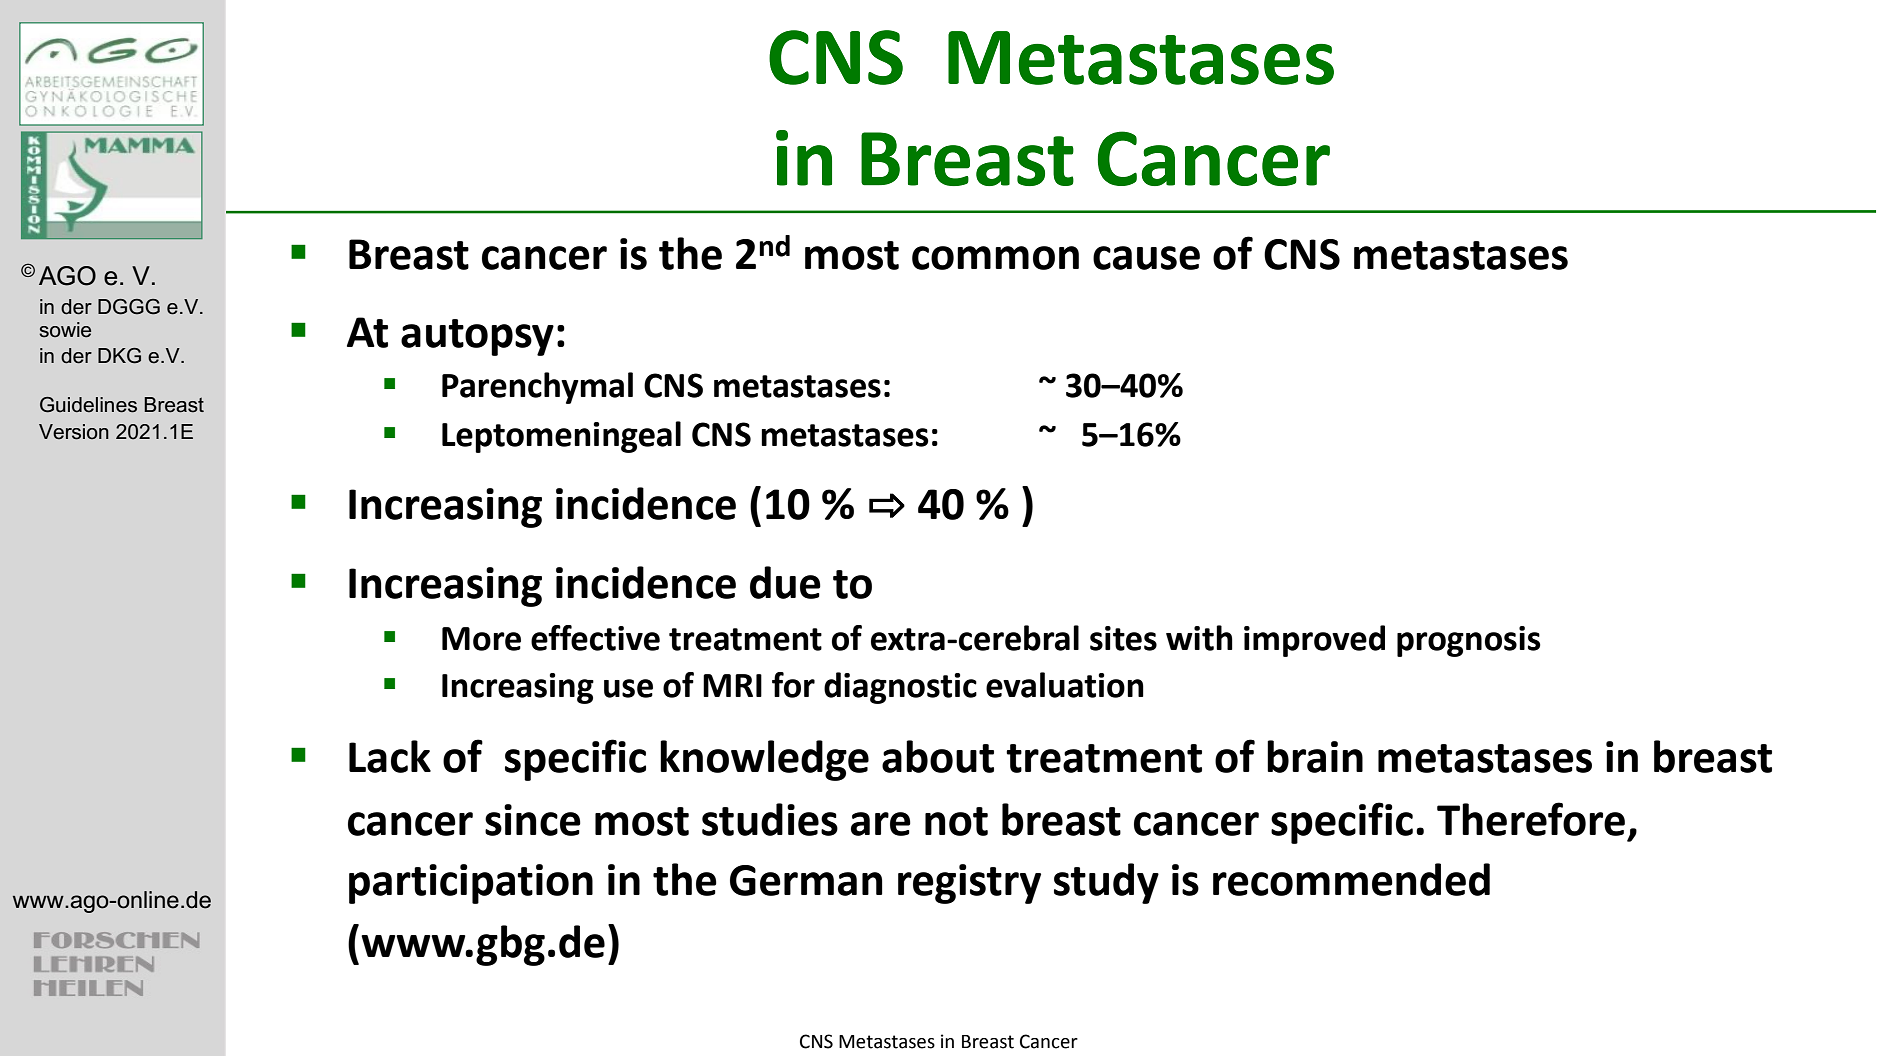  Describe the element at coordinates (995, 258) in the screenshot. I see `common` at that location.
